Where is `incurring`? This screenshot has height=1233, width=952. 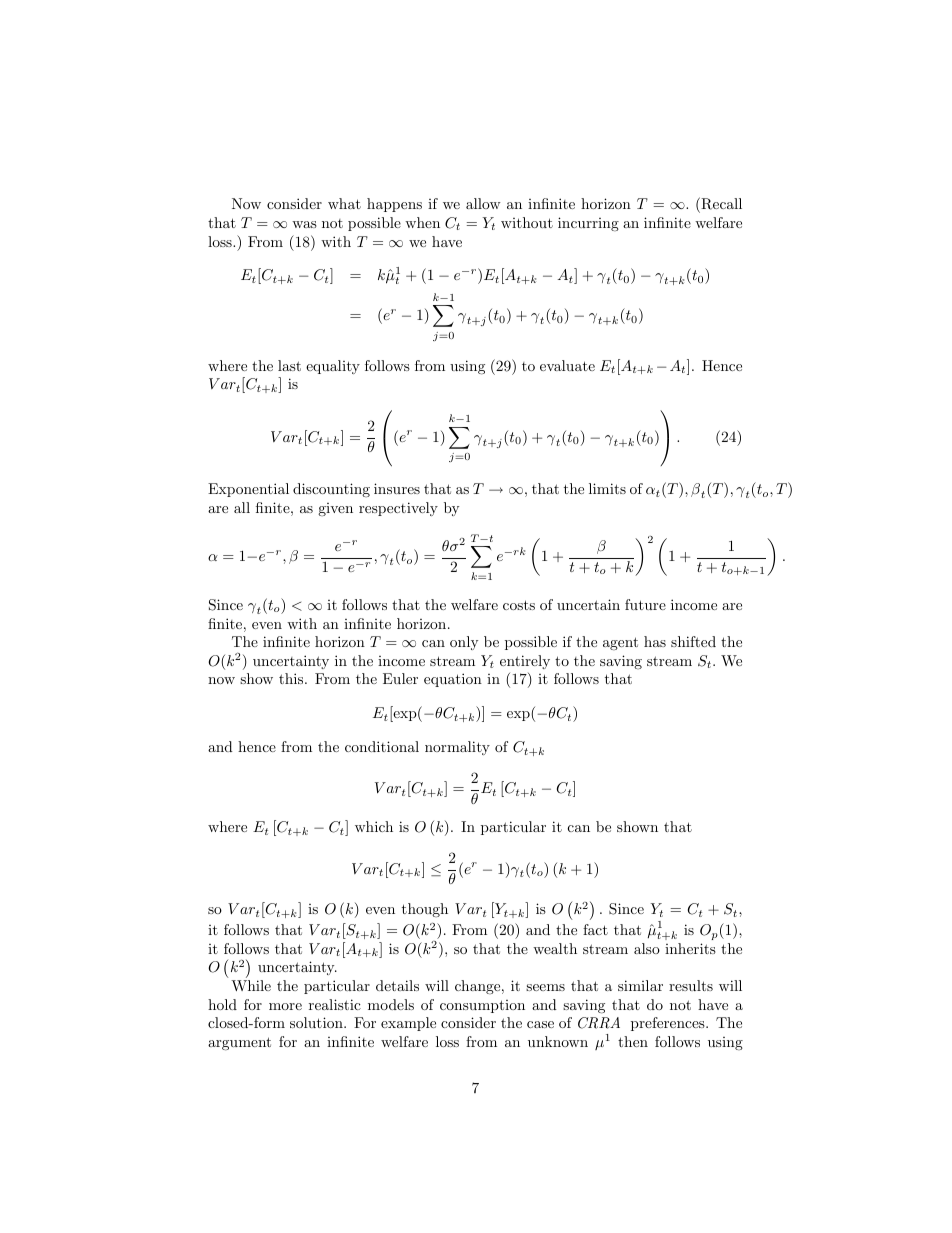 incurring is located at coordinates (588, 224).
